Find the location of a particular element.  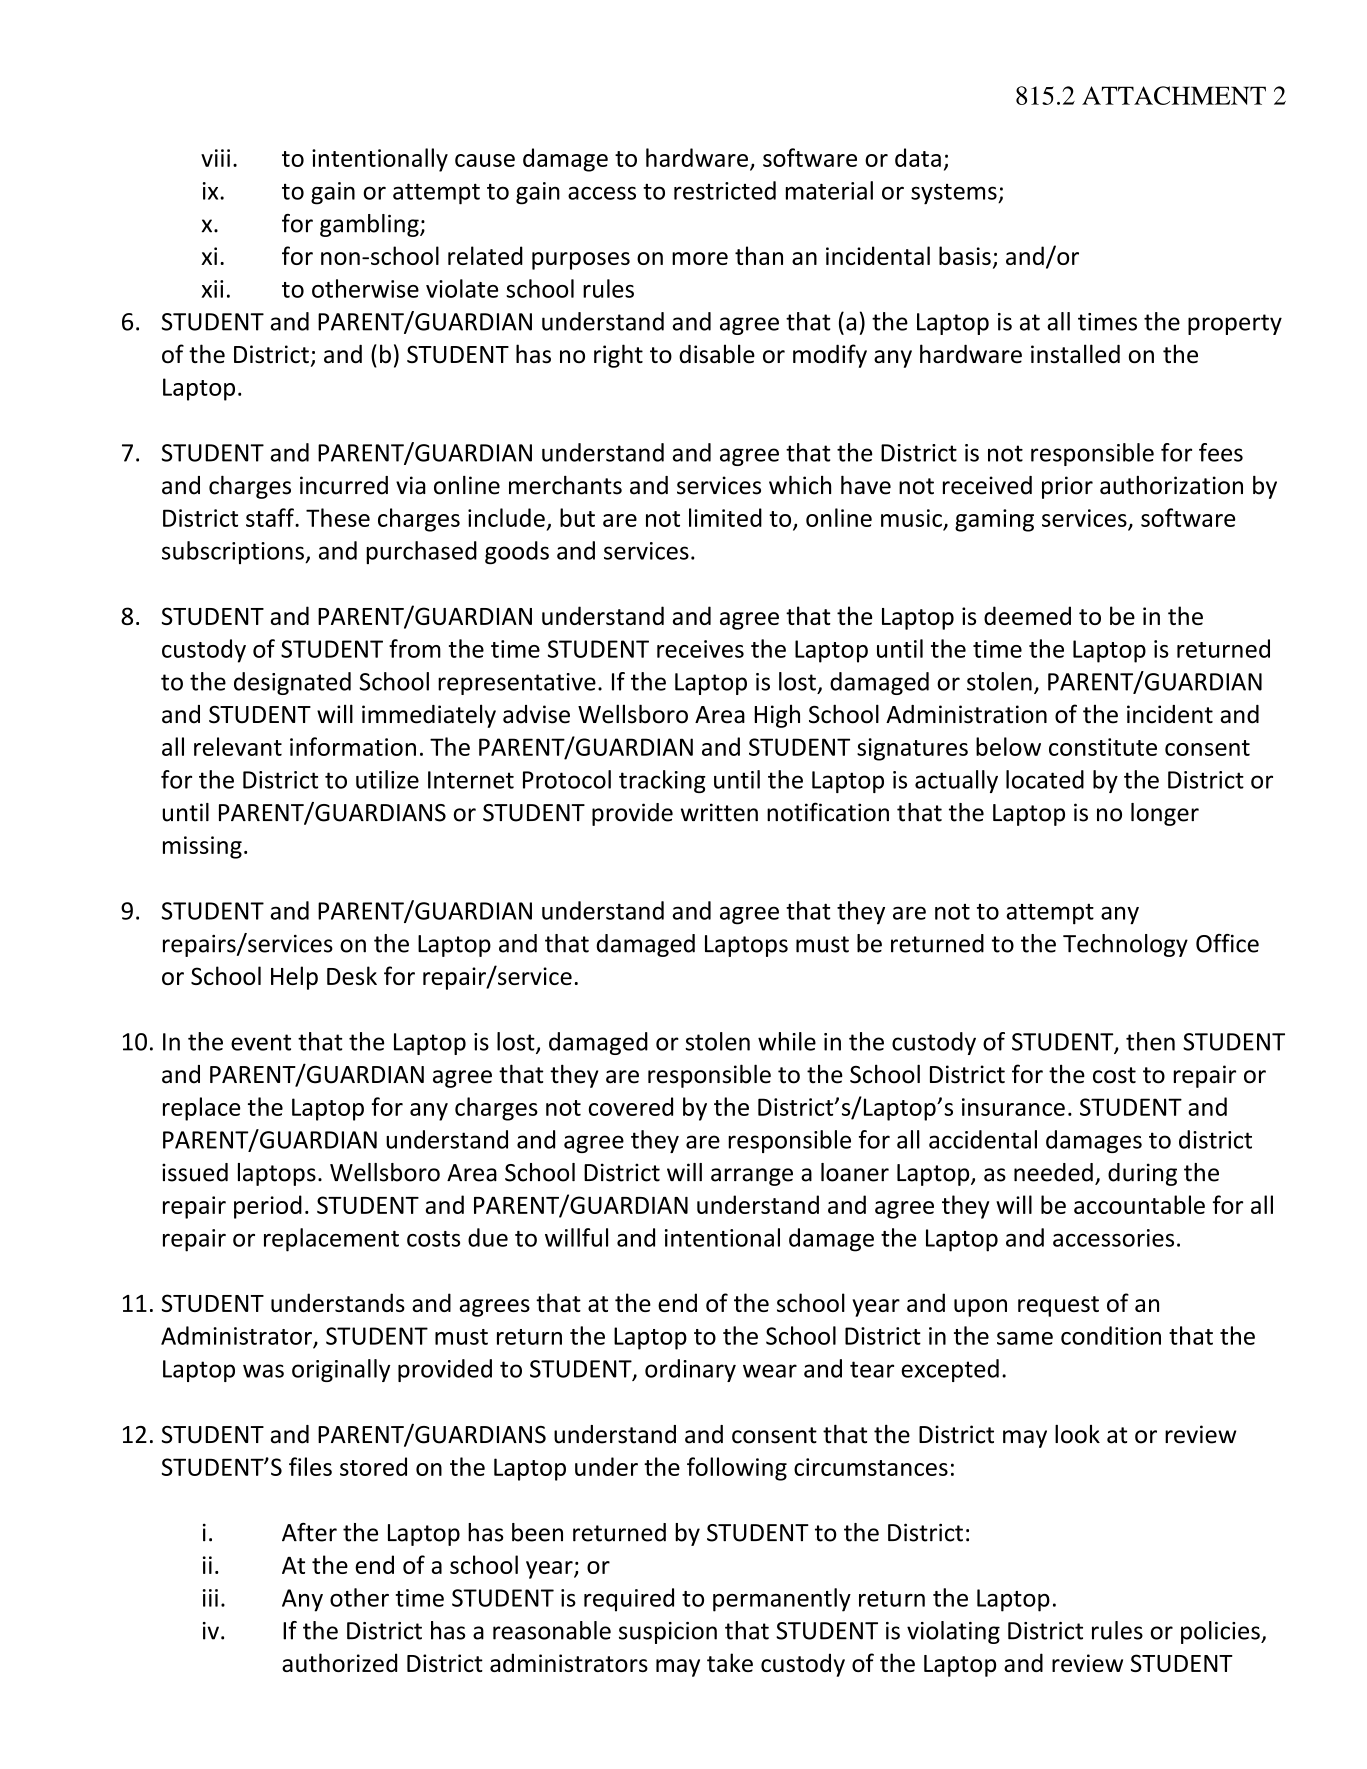

constitute is located at coordinates (1103, 747).
